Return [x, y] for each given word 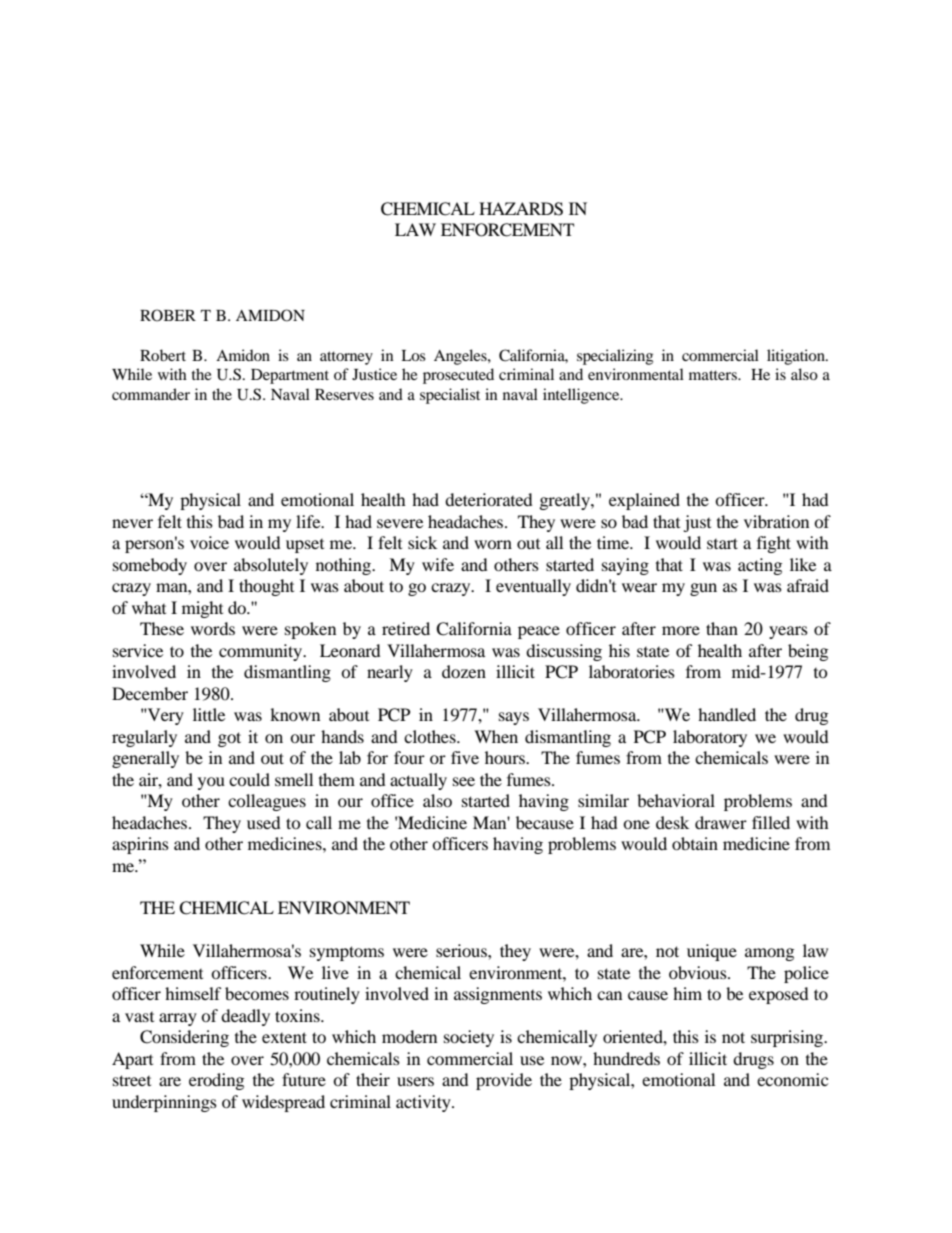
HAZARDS [521, 209]
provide [504, 1081]
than [722, 628]
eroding [216, 1081]
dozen [464, 671]
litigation [797, 357]
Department [290, 376]
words [213, 628]
